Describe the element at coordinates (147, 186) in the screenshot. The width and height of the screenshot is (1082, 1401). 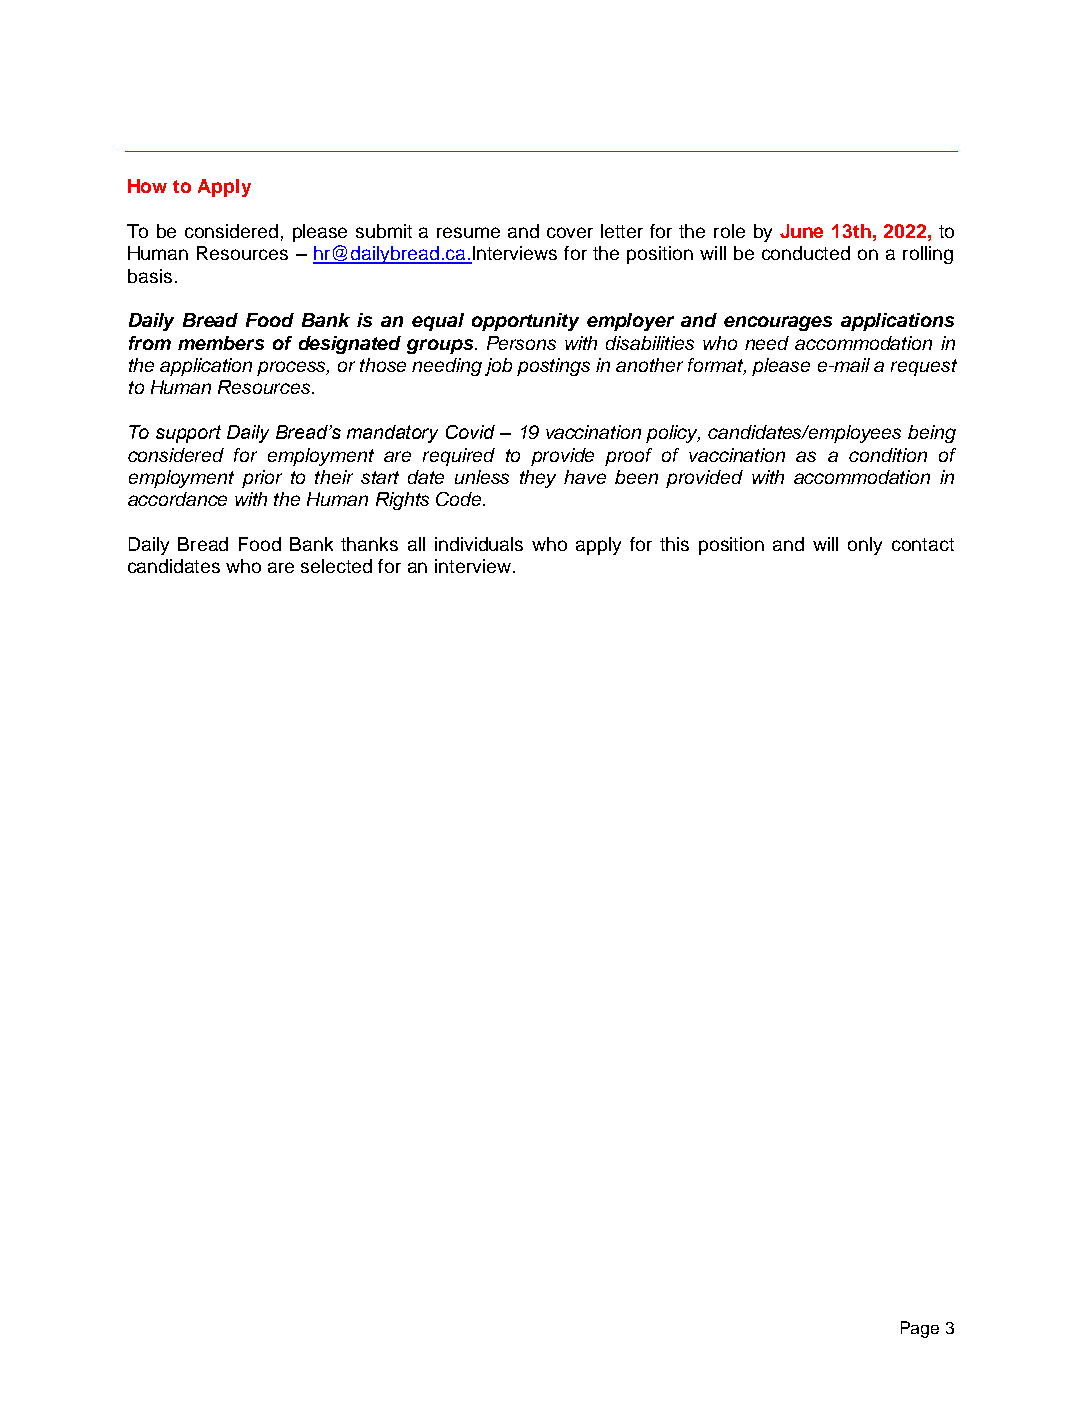
I see `How` at that location.
